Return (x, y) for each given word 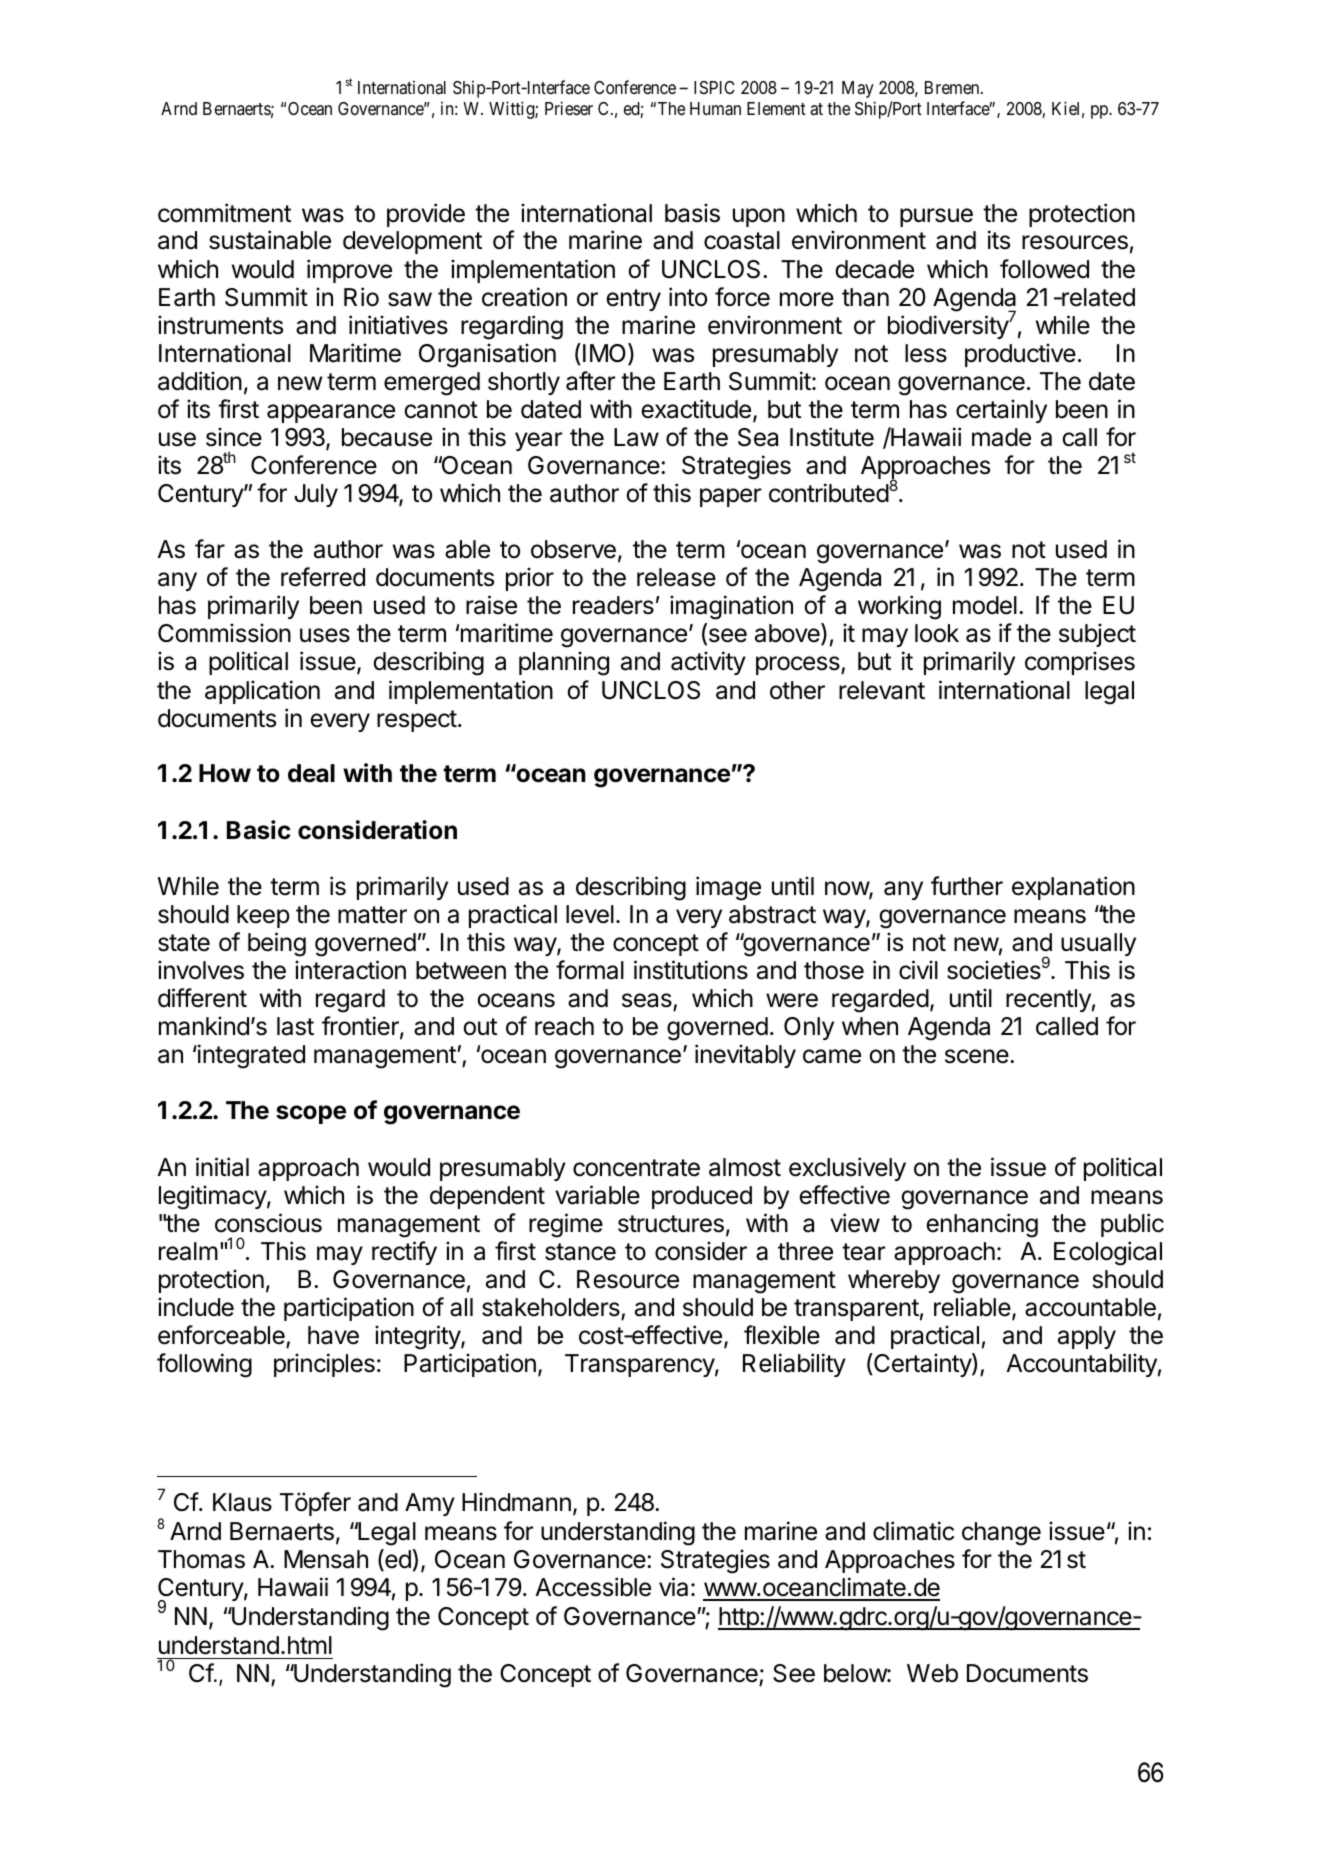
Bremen (953, 87)
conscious (268, 1223)
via (673, 1587)
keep (263, 916)
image (728, 888)
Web (932, 1673)
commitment (224, 213)
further (967, 886)
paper (730, 497)
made (1001, 437)
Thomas (201, 1559)
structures (671, 1224)
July (316, 495)
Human (715, 109)
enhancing (982, 1225)
